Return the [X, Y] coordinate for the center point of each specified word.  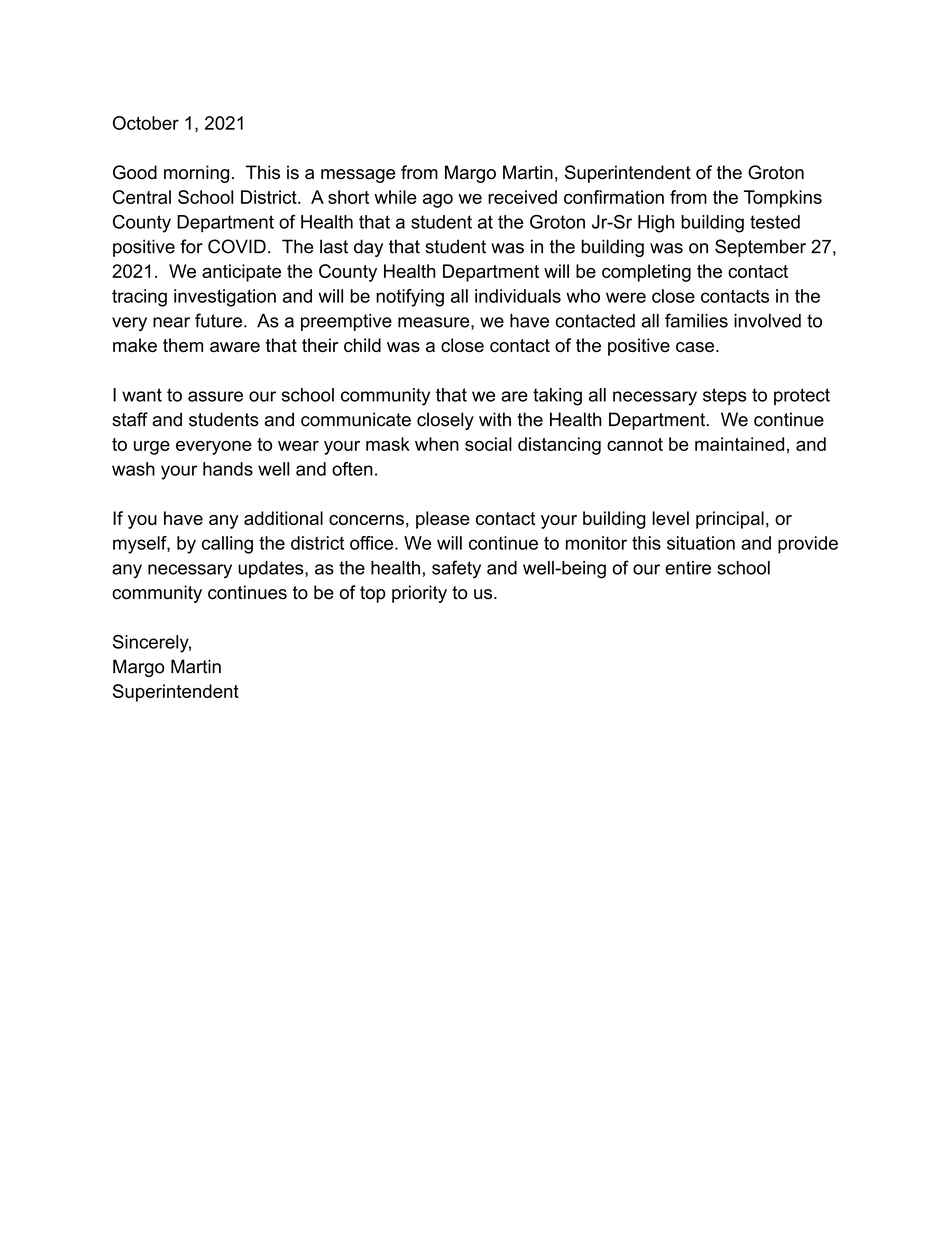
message [358, 176]
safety [456, 569]
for [191, 246]
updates [272, 569]
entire [688, 568]
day [368, 248]
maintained [739, 444]
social [488, 444]
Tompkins [783, 199]
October [146, 123]
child [362, 345]
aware [235, 347]
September [760, 248]
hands [228, 469]
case [695, 347]
